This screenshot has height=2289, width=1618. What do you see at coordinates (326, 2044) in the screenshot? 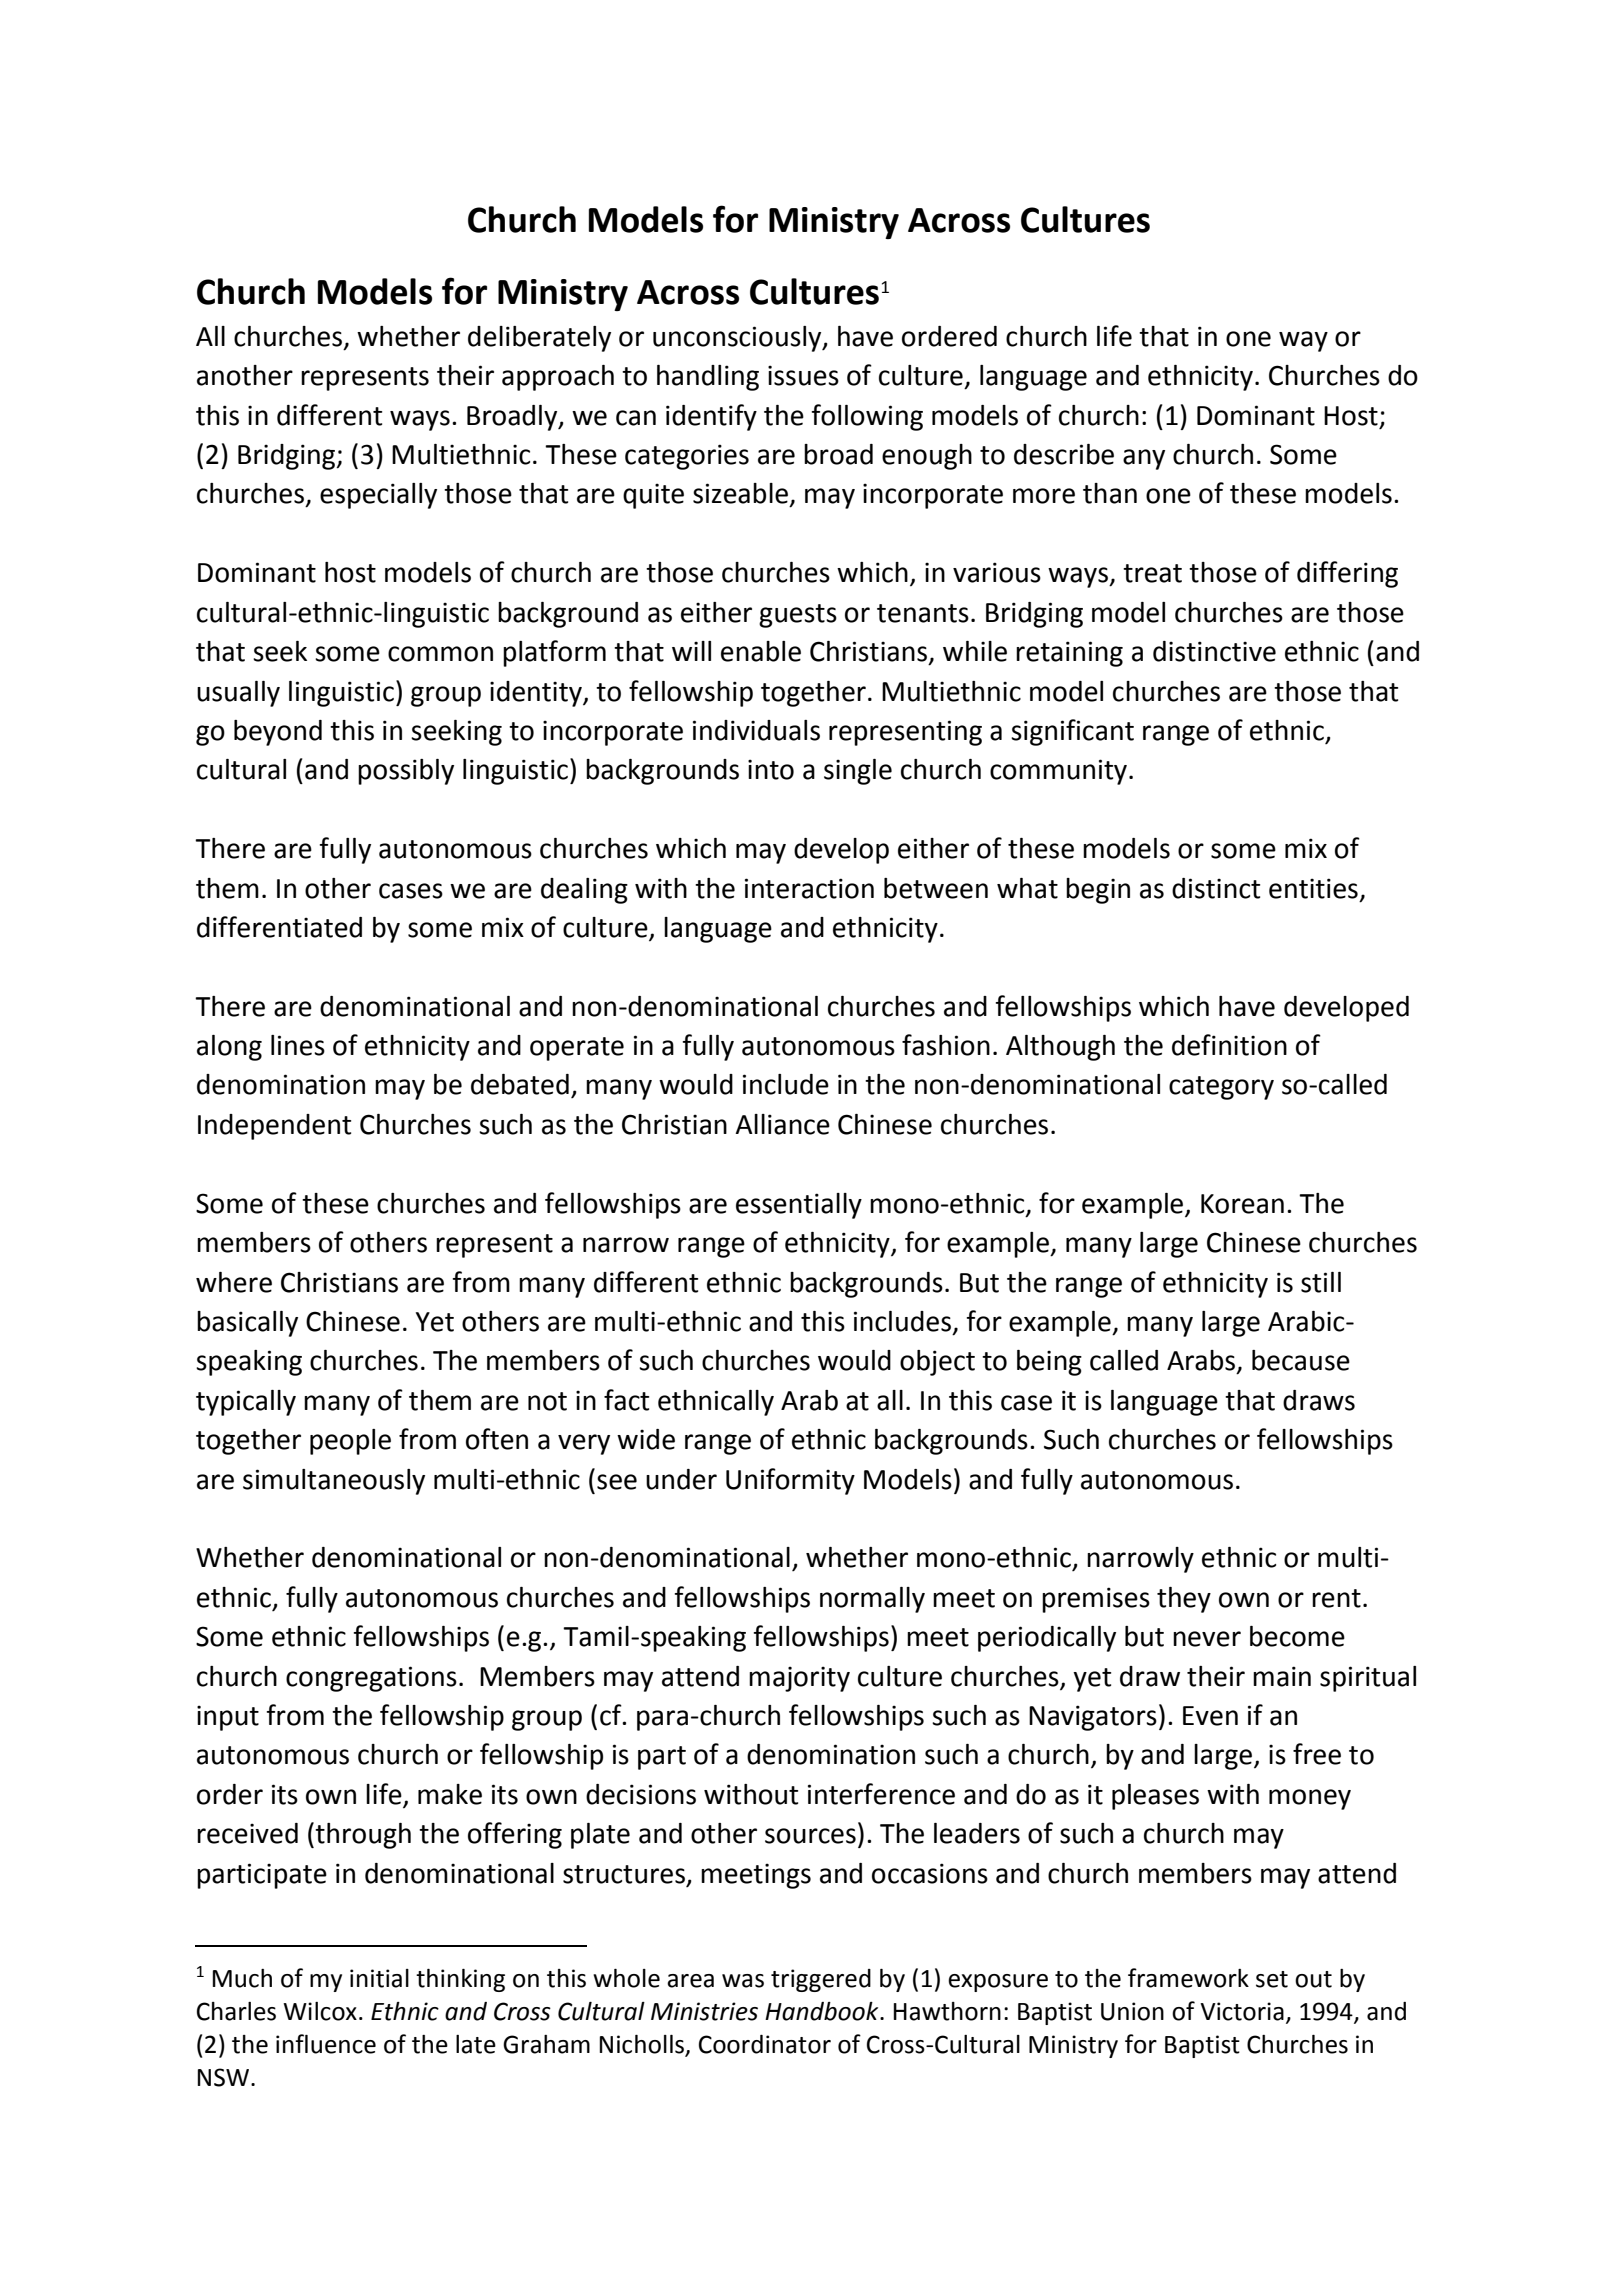
I see `influence` at bounding box center [326, 2044].
